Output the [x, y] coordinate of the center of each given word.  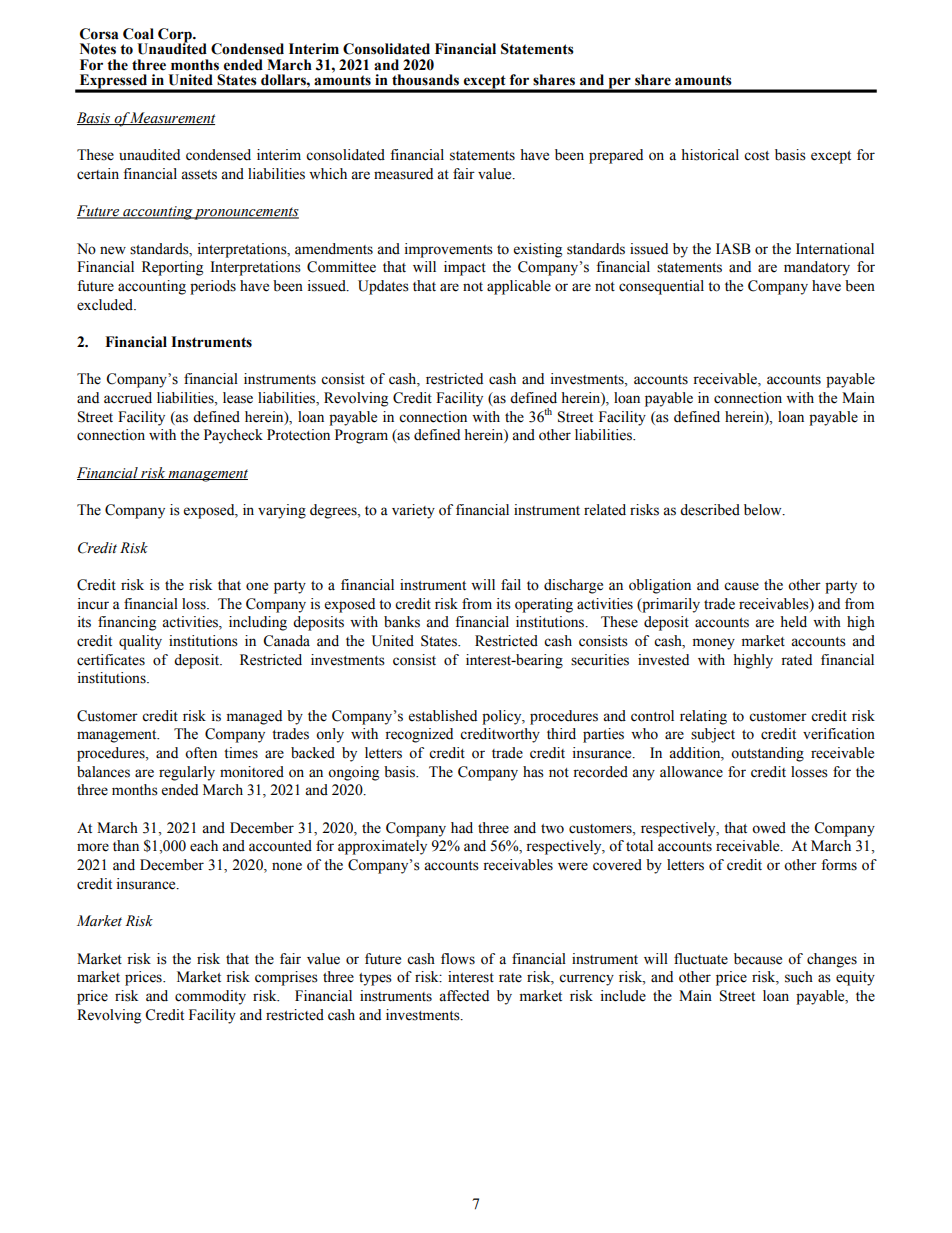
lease [238, 398]
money [714, 644]
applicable [519, 287]
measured [403, 174]
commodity [210, 997]
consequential [661, 287]
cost [756, 156]
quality [140, 642]
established [443, 716]
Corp [176, 36]
